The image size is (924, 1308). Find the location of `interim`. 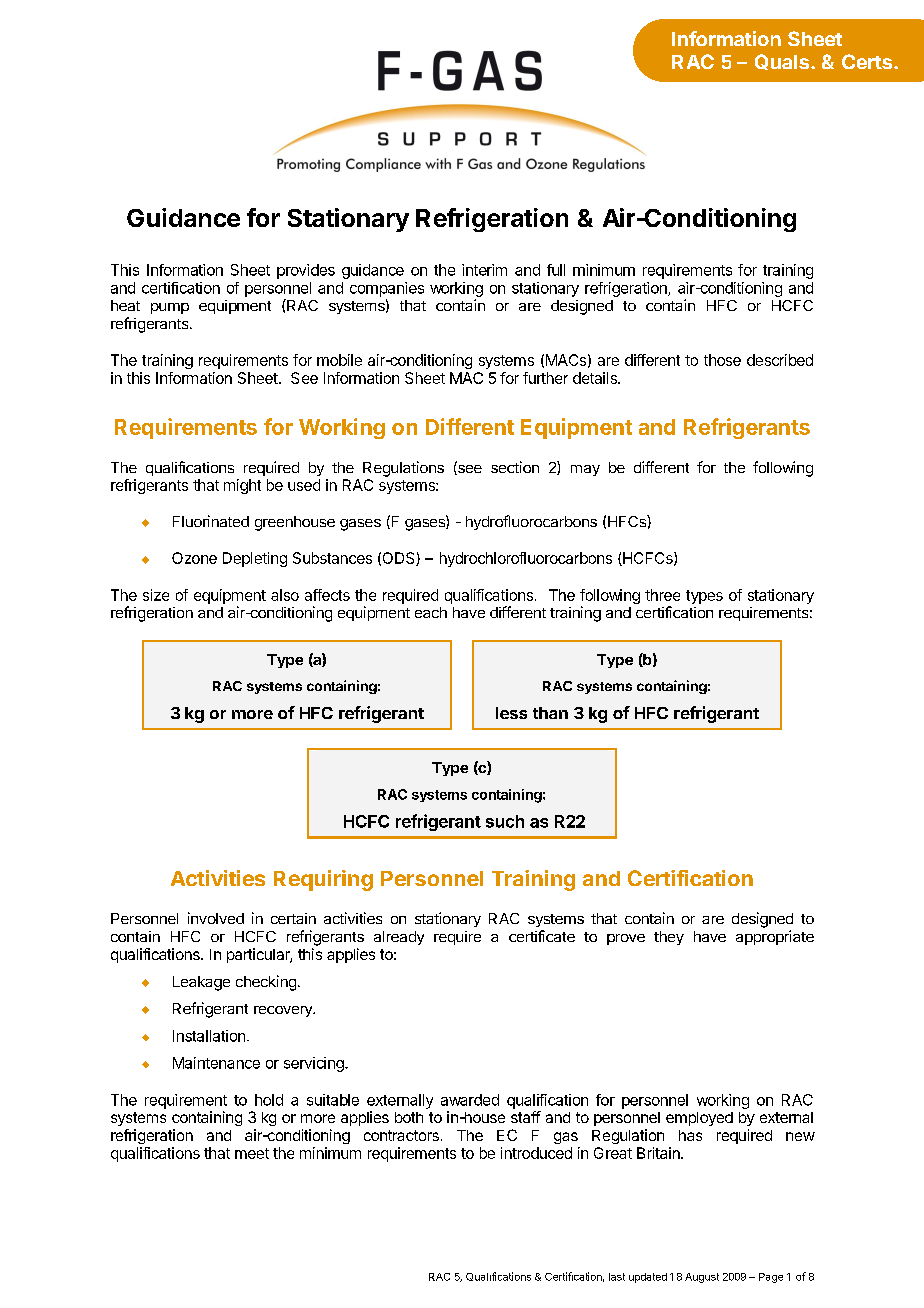

interim is located at coordinates (484, 270).
